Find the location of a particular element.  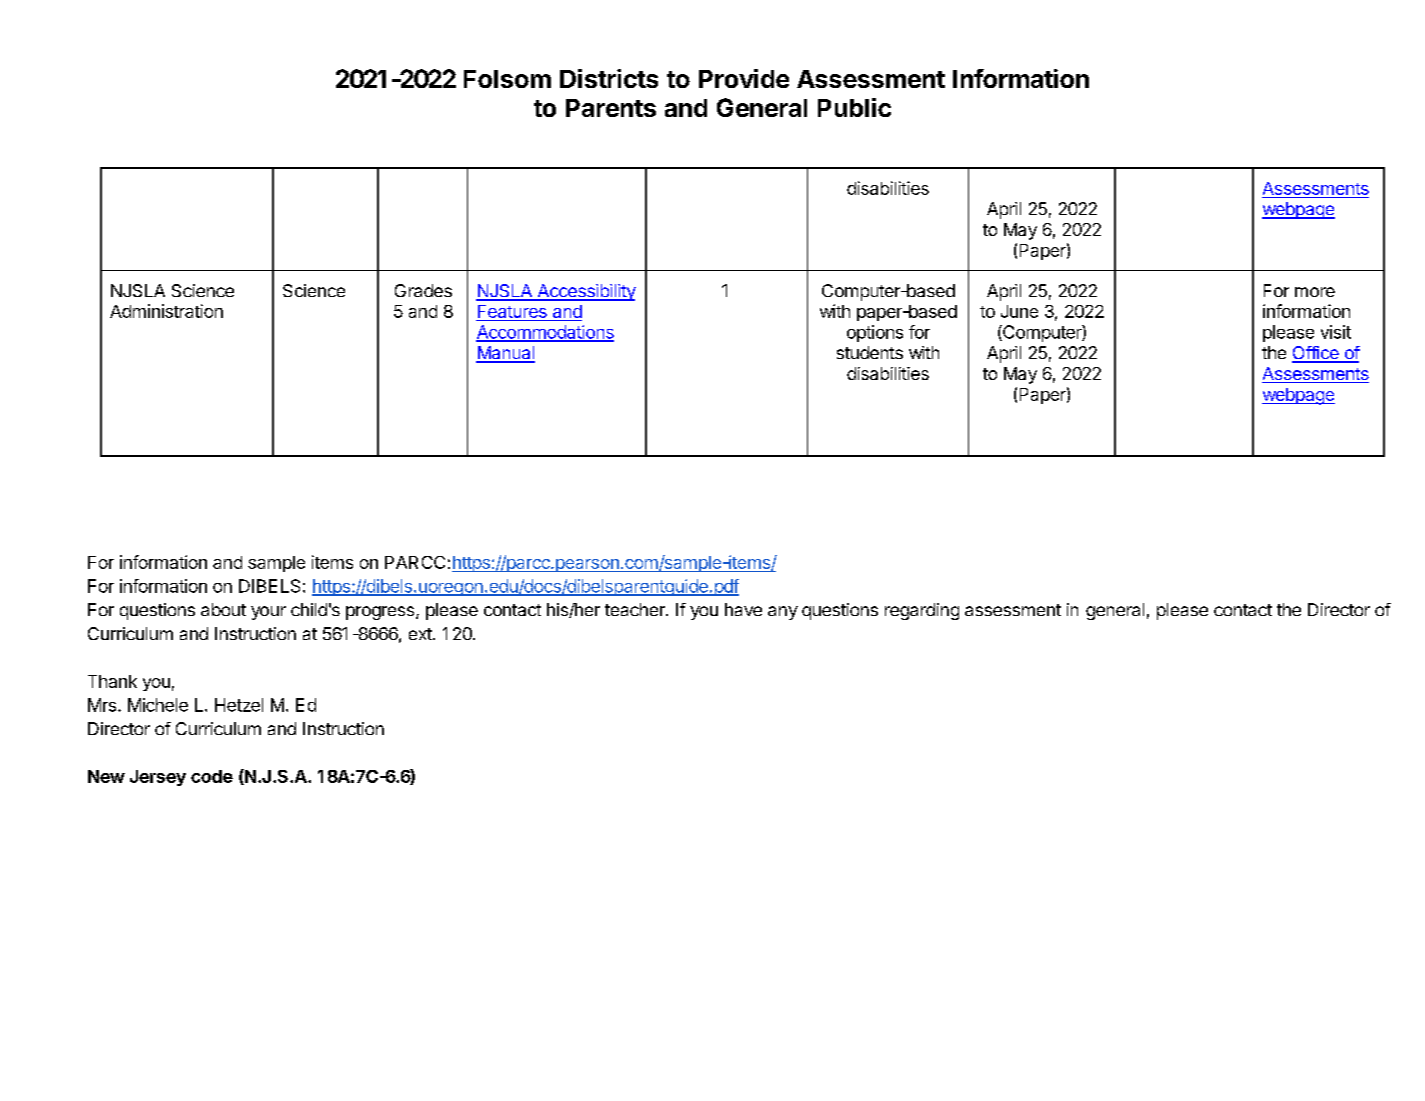

Public is located at coordinates (854, 107).
